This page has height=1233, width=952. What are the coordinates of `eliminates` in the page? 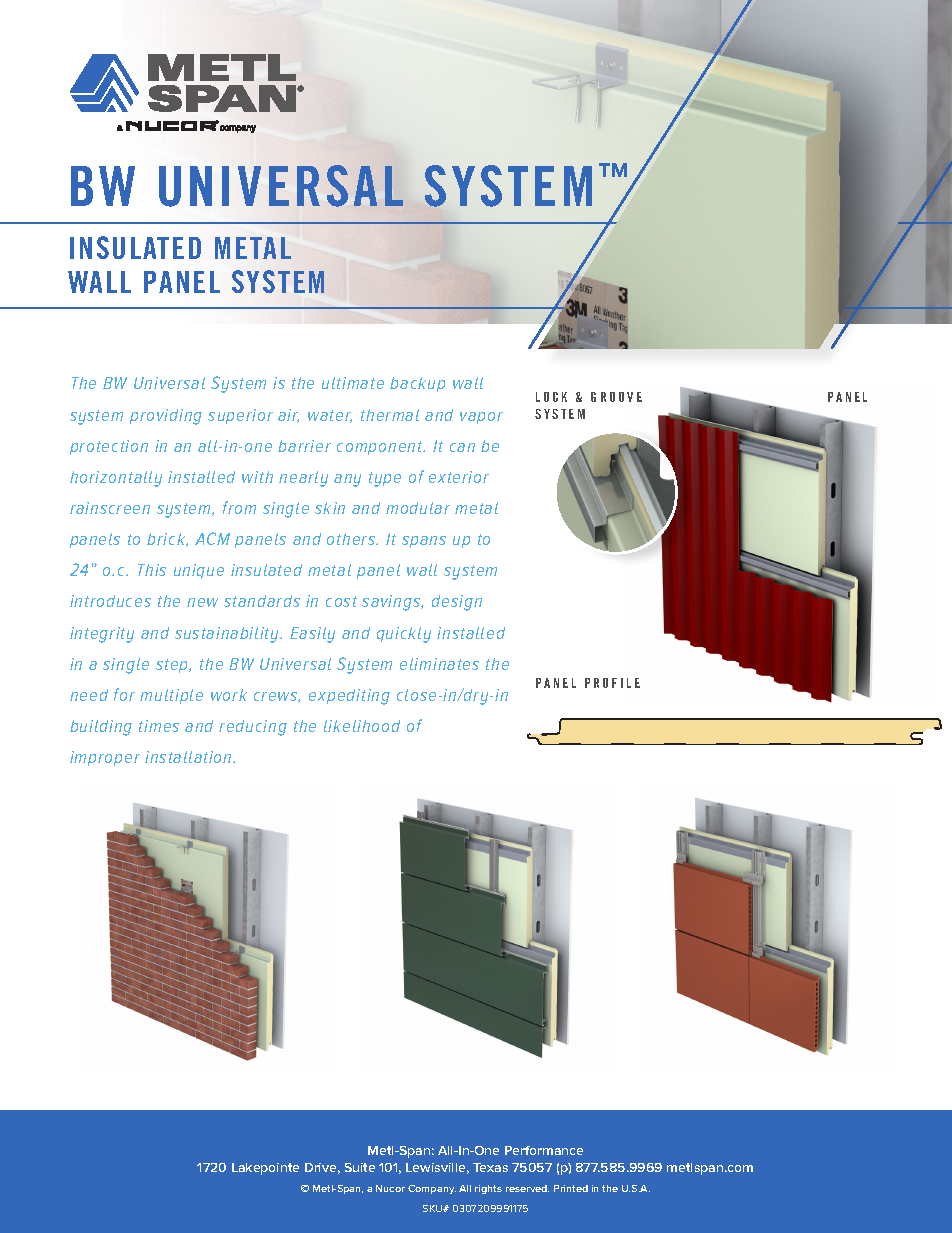 It's located at (439, 664).
